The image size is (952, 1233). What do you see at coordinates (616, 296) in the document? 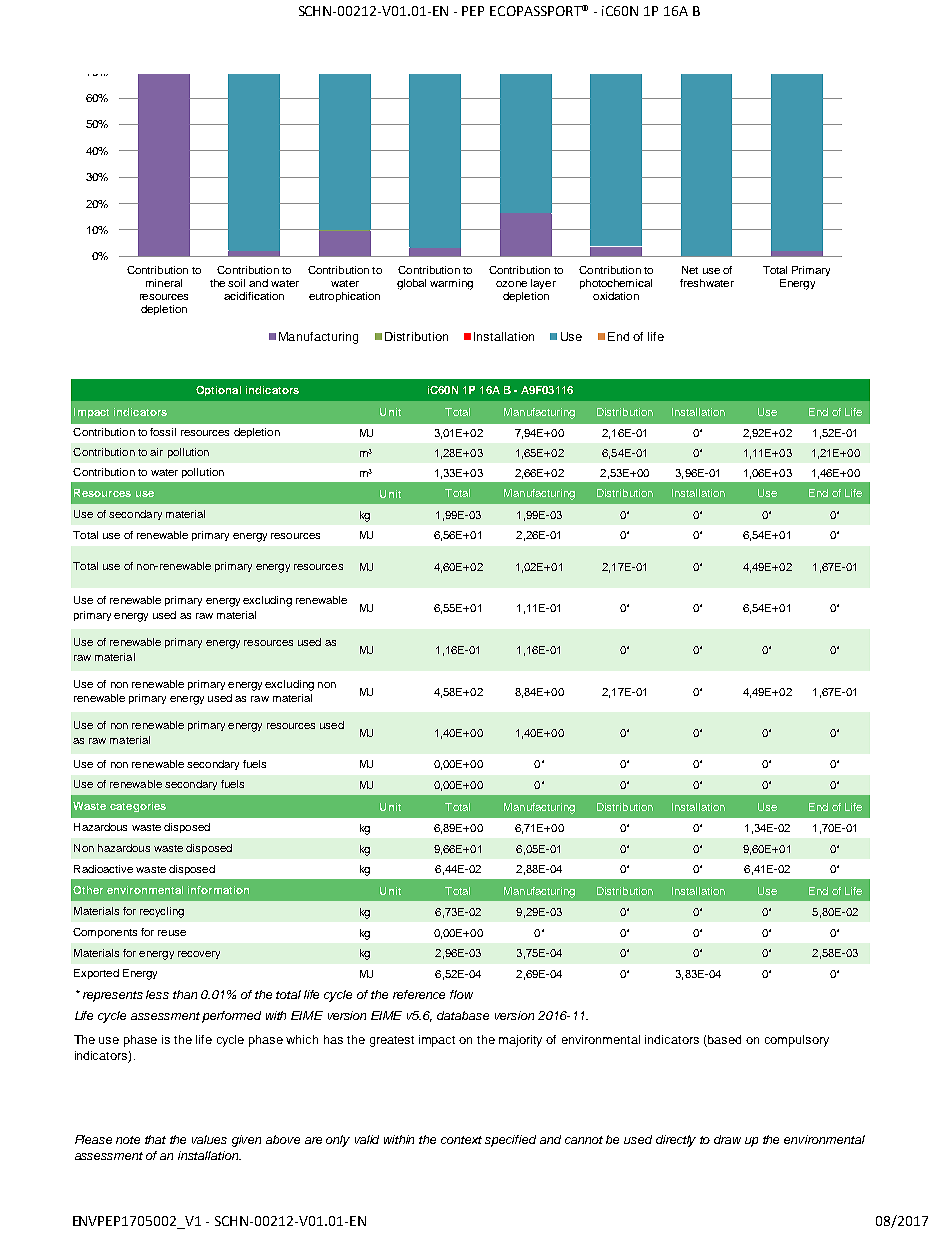
I see `oxidation` at bounding box center [616, 296].
